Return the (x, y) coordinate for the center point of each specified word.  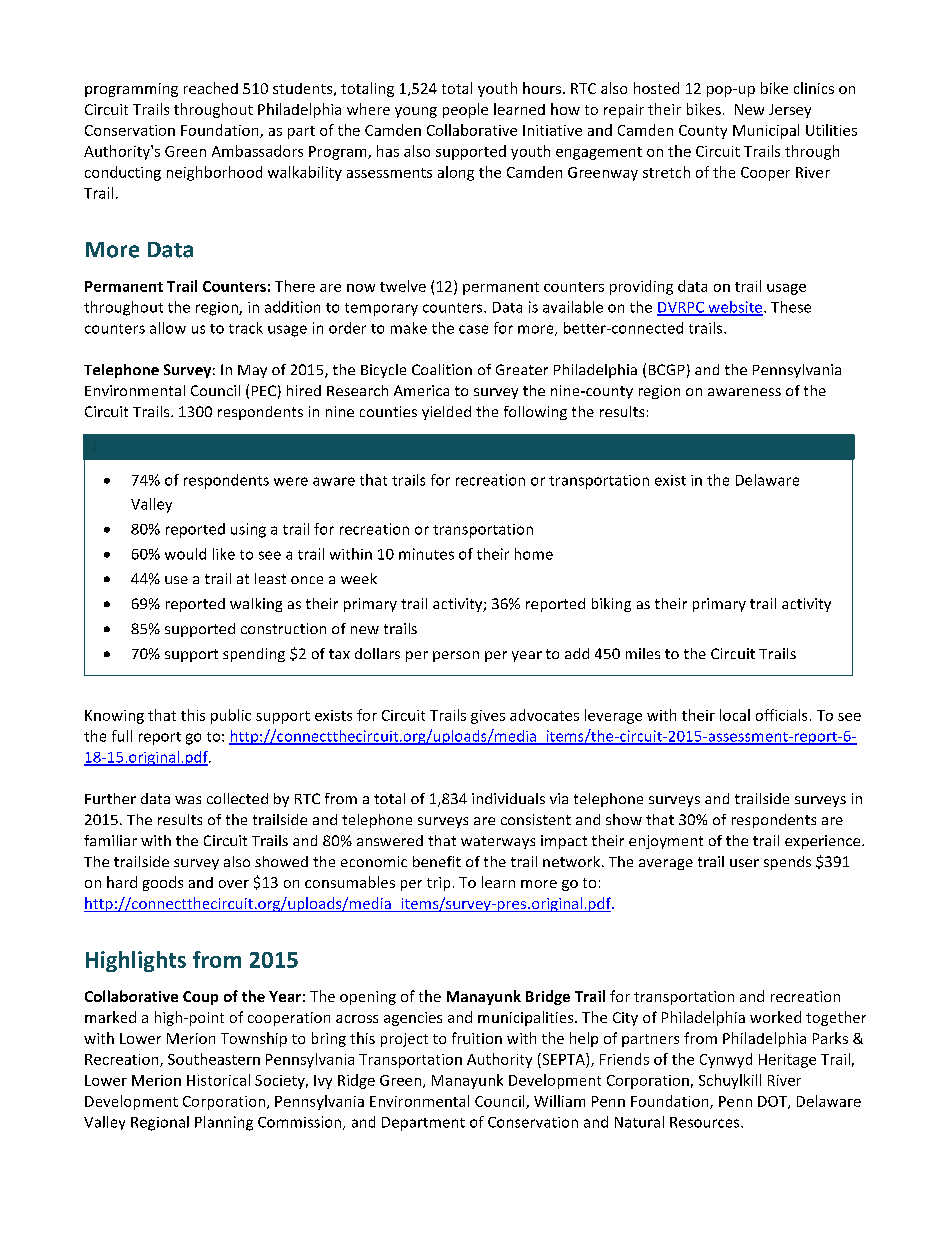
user (744, 863)
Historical (218, 1080)
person (456, 656)
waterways (498, 842)
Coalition (442, 369)
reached (211, 88)
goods (163, 883)
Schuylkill (730, 1081)
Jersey (790, 111)
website (734, 308)
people (465, 110)
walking (256, 605)
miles (643, 653)
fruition (477, 1038)
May (252, 371)
